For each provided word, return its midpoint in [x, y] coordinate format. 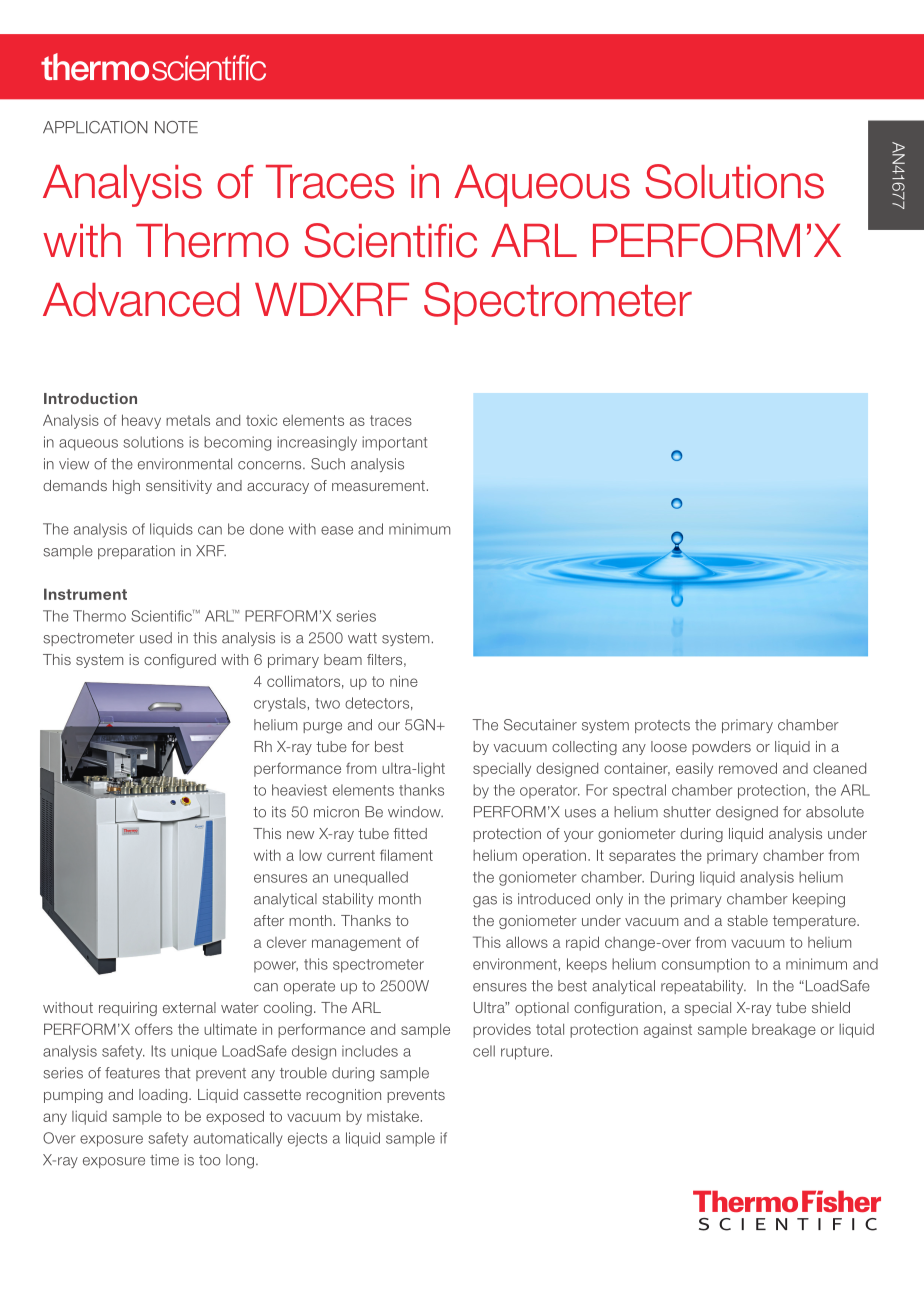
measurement [378, 485]
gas [485, 902]
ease [337, 530]
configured [180, 661]
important [394, 443]
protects [662, 726]
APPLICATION [95, 127]
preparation [136, 552]
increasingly [317, 443]
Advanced [141, 300]
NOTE [176, 127]
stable [748, 920]
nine [404, 681]
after [269, 920]
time [164, 1160]
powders [721, 748]
